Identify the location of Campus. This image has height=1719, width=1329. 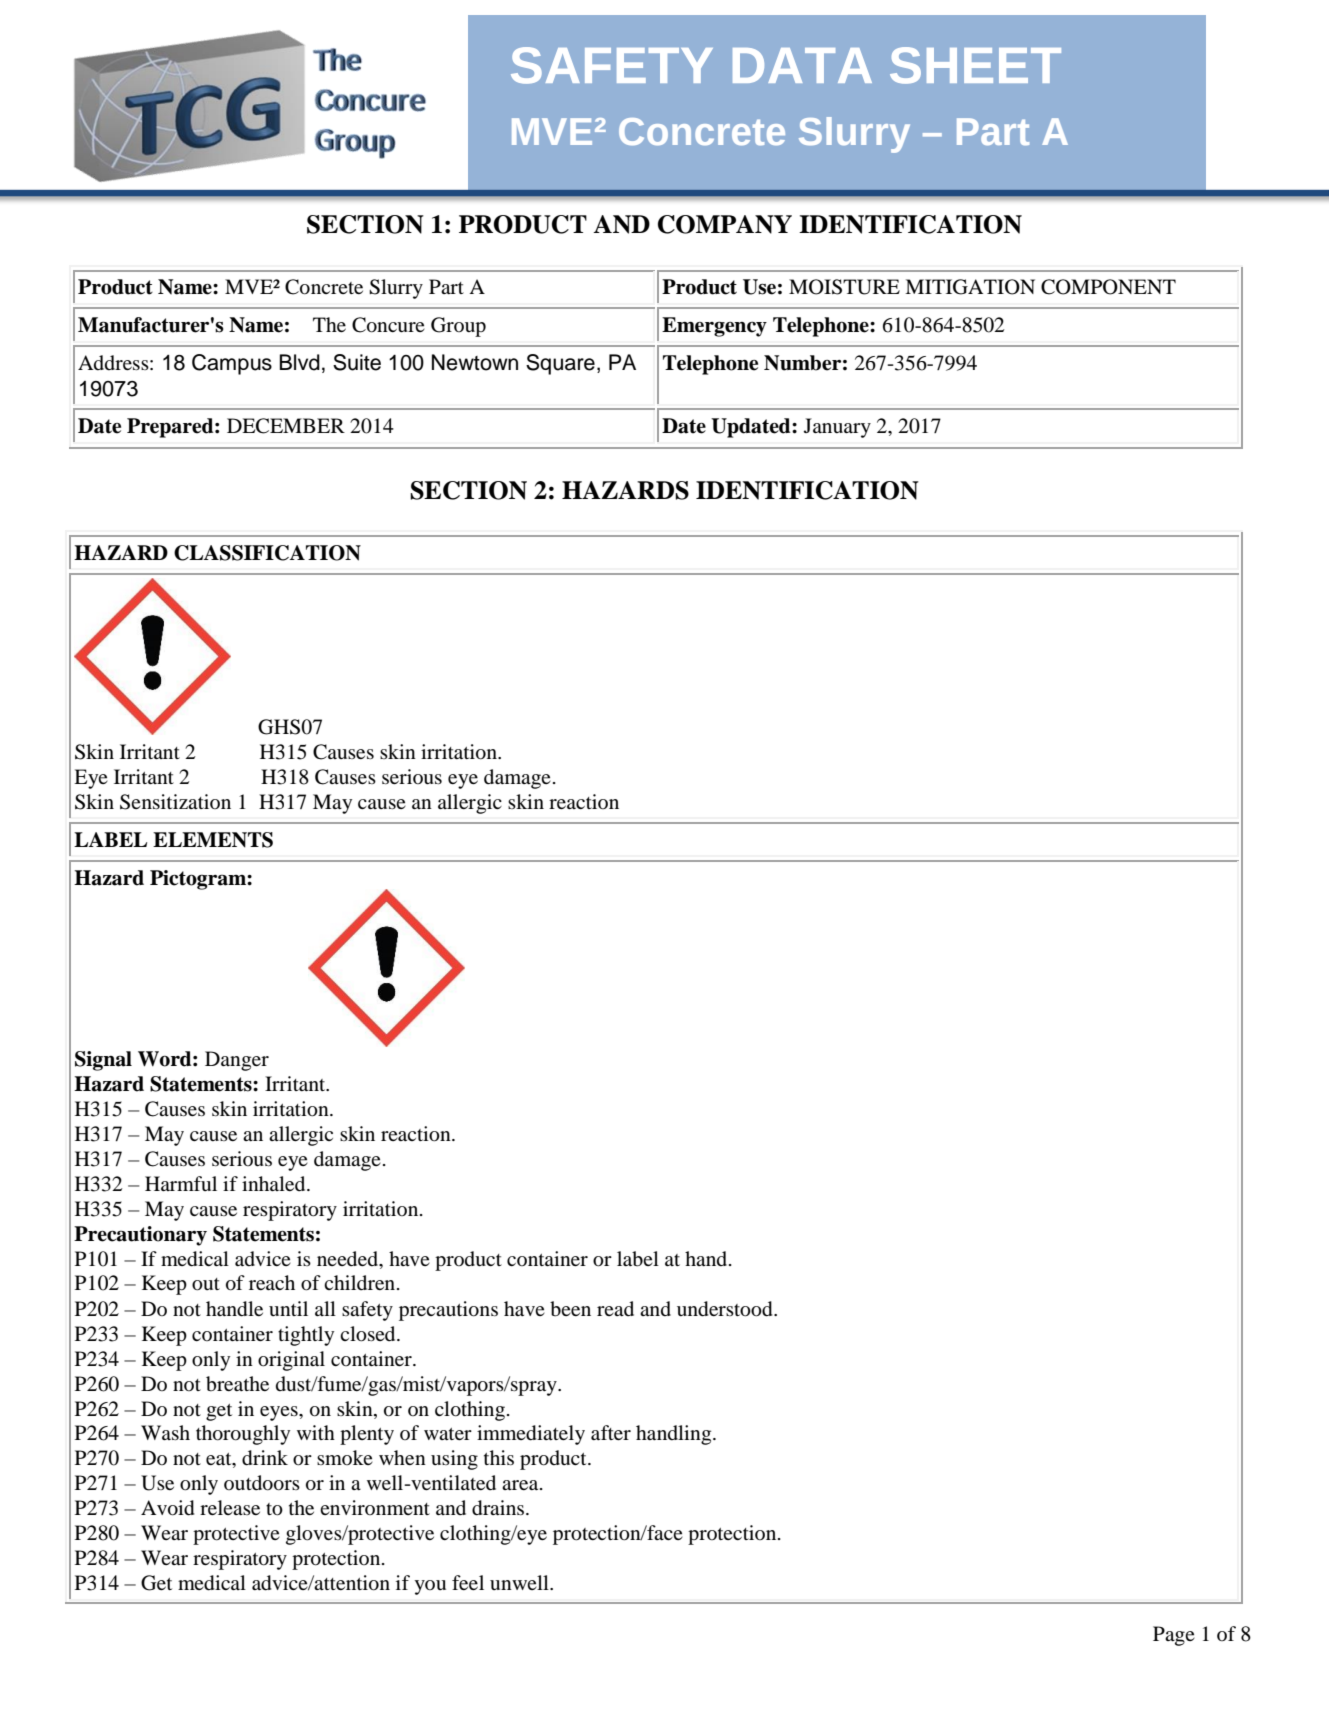
(232, 364).
